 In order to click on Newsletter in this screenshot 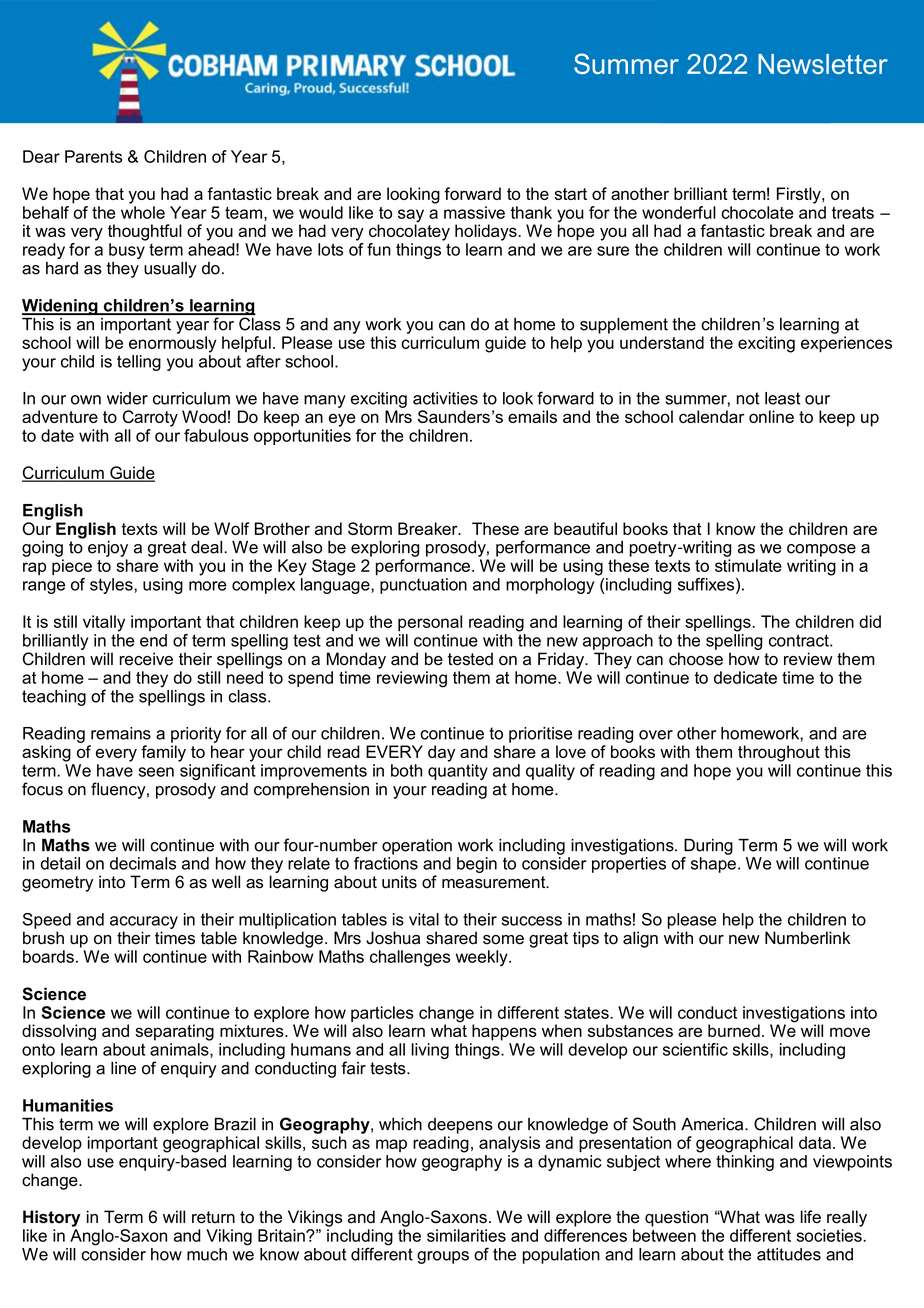, I will do `click(823, 64)`.
